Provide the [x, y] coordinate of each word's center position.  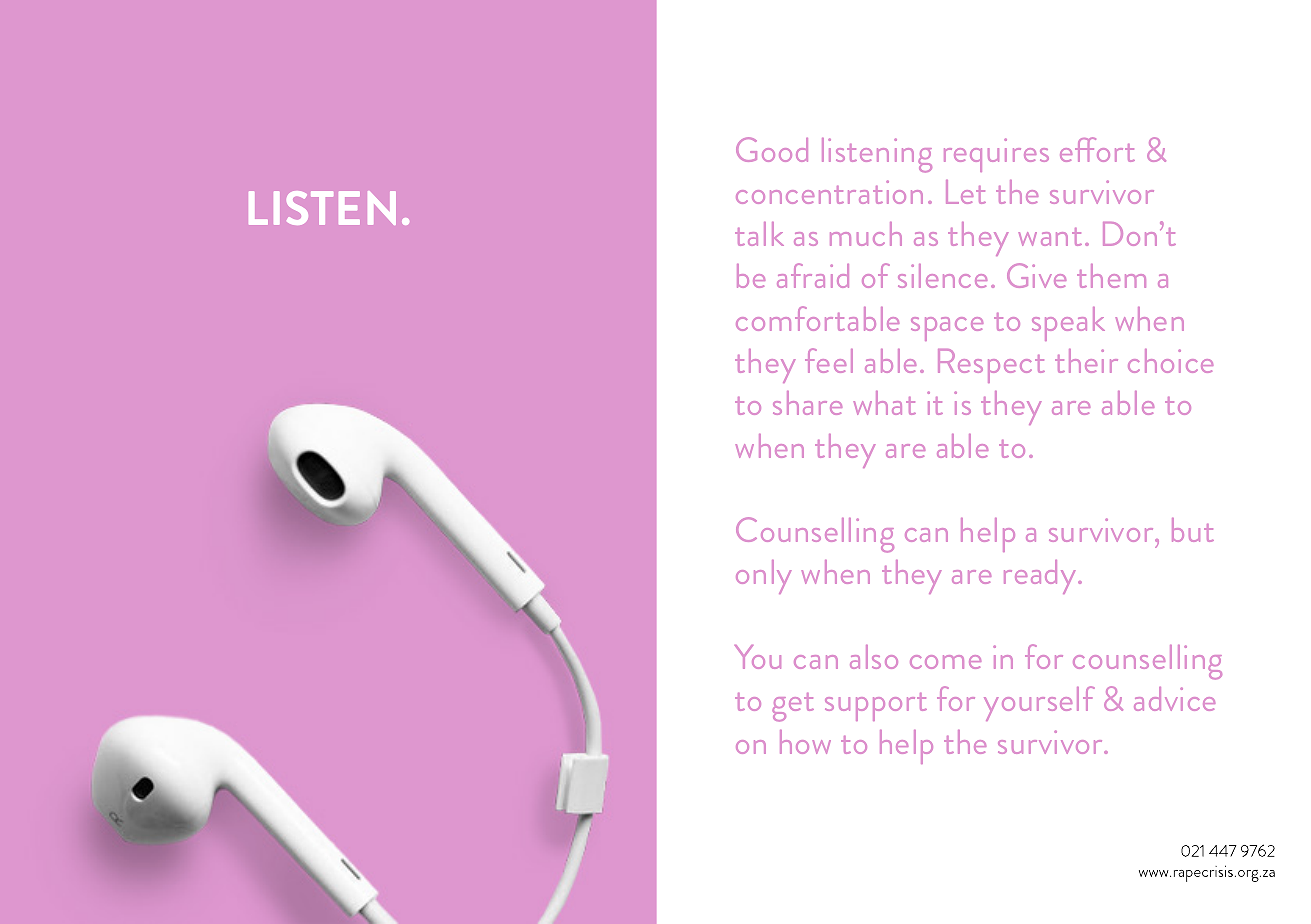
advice [1174, 699]
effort [1097, 149]
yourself [1039, 703]
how [805, 742]
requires [996, 155]
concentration [829, 192]
